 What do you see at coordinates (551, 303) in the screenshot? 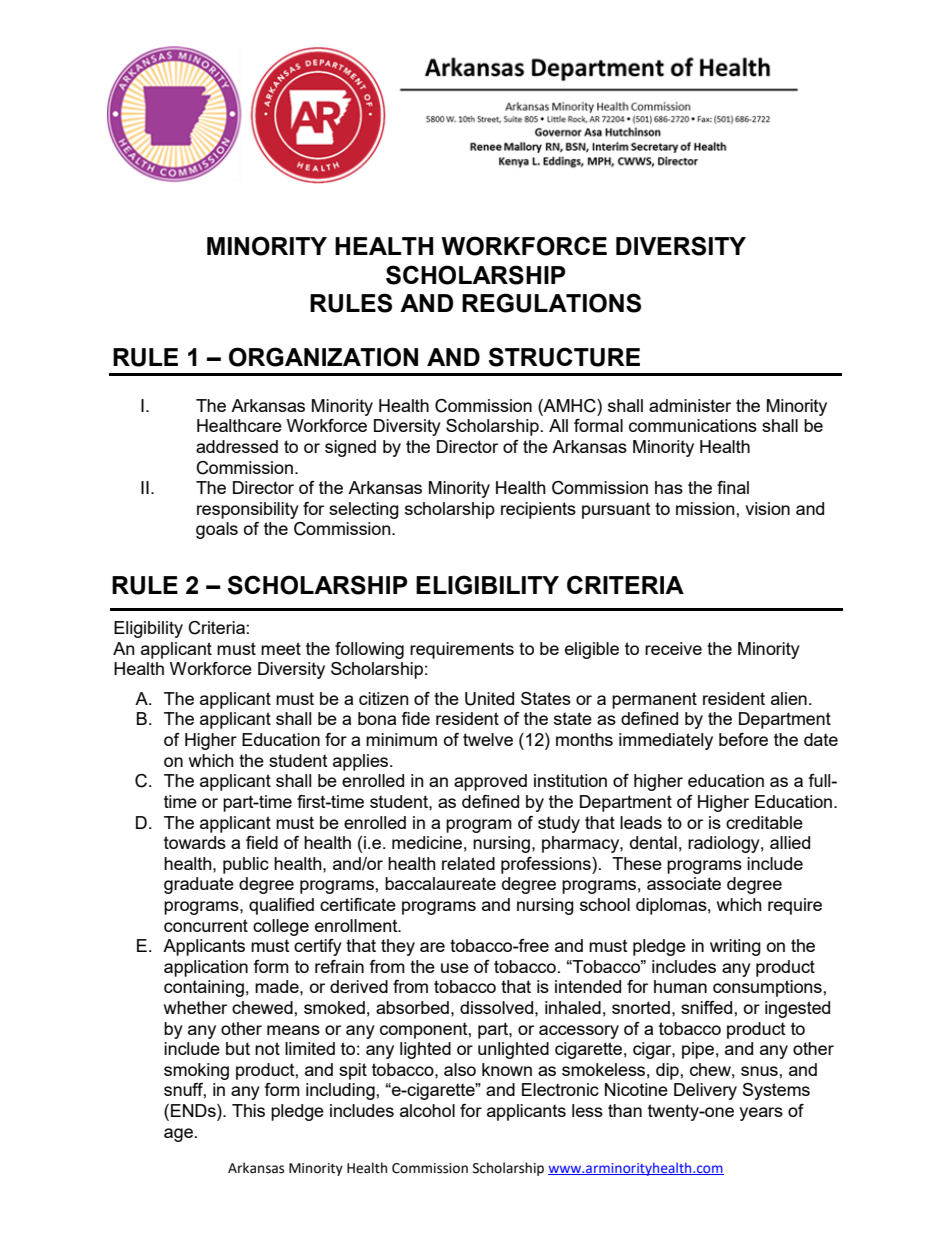
I see `REGULATIONS` at bounding box center [551, 303].
